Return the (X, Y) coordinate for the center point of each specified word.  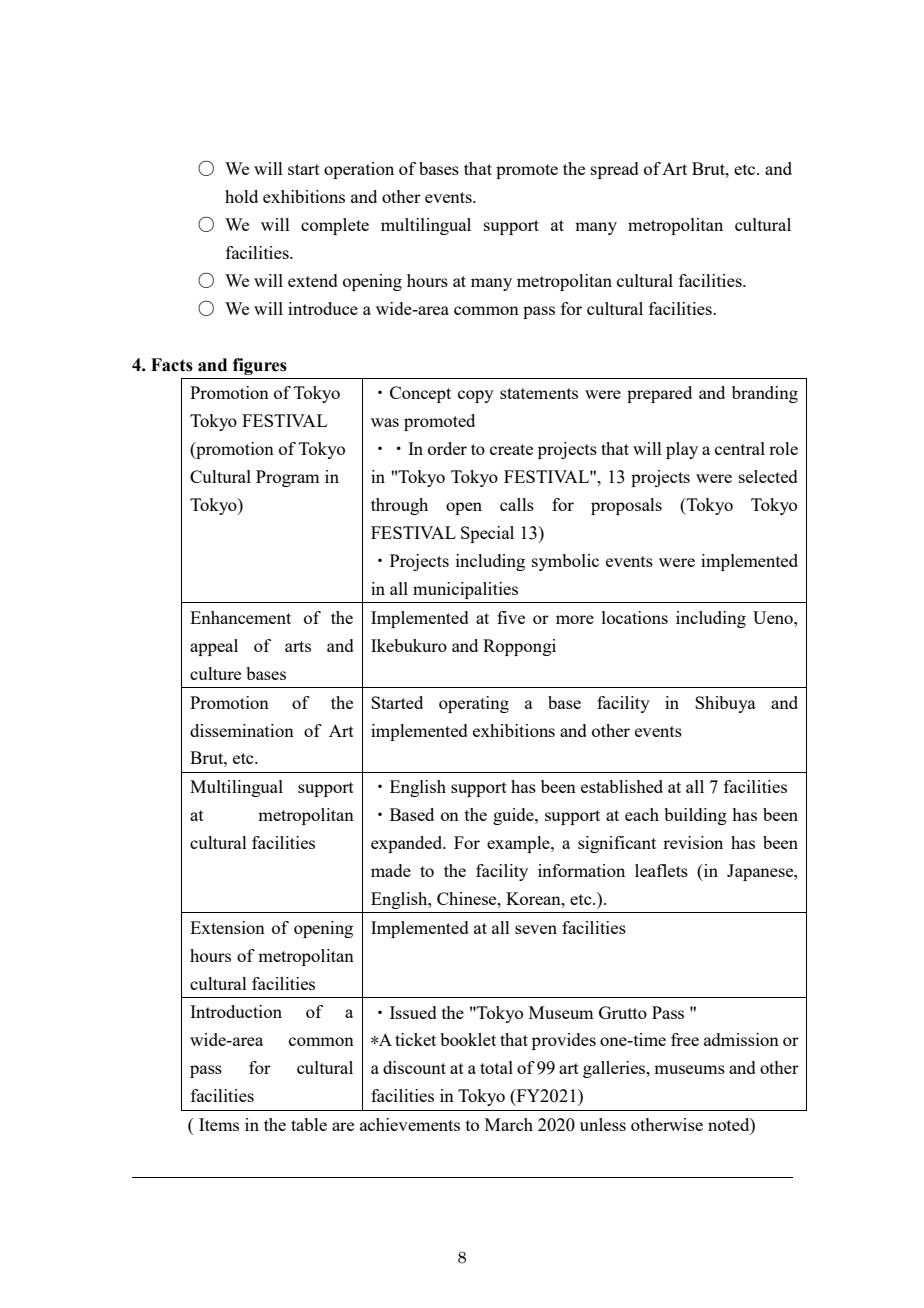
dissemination (242, 730)
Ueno (774, 617)
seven (536, 929)
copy (476, 396)
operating (474, 704)
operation (359, 170)
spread (615, 170)
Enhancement (240, 617)
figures (260, 366)
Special (487, 534)
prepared (659, 394)
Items (219, 1124)
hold (241, 196)
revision (693, 842)
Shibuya (725, 704)
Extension (227, 927)
